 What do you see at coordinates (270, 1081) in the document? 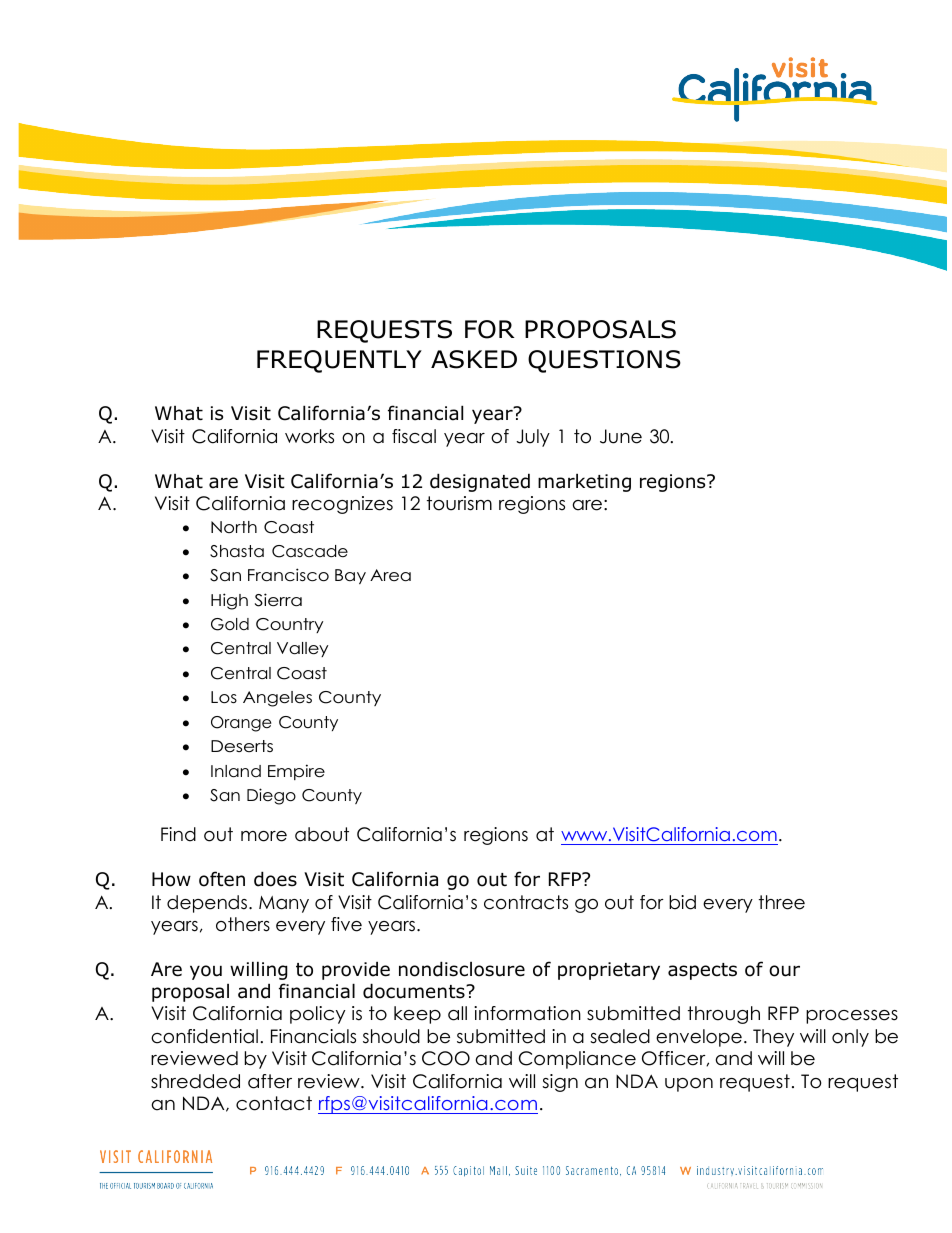
I see `after` at bounding box center [270, 1081].
